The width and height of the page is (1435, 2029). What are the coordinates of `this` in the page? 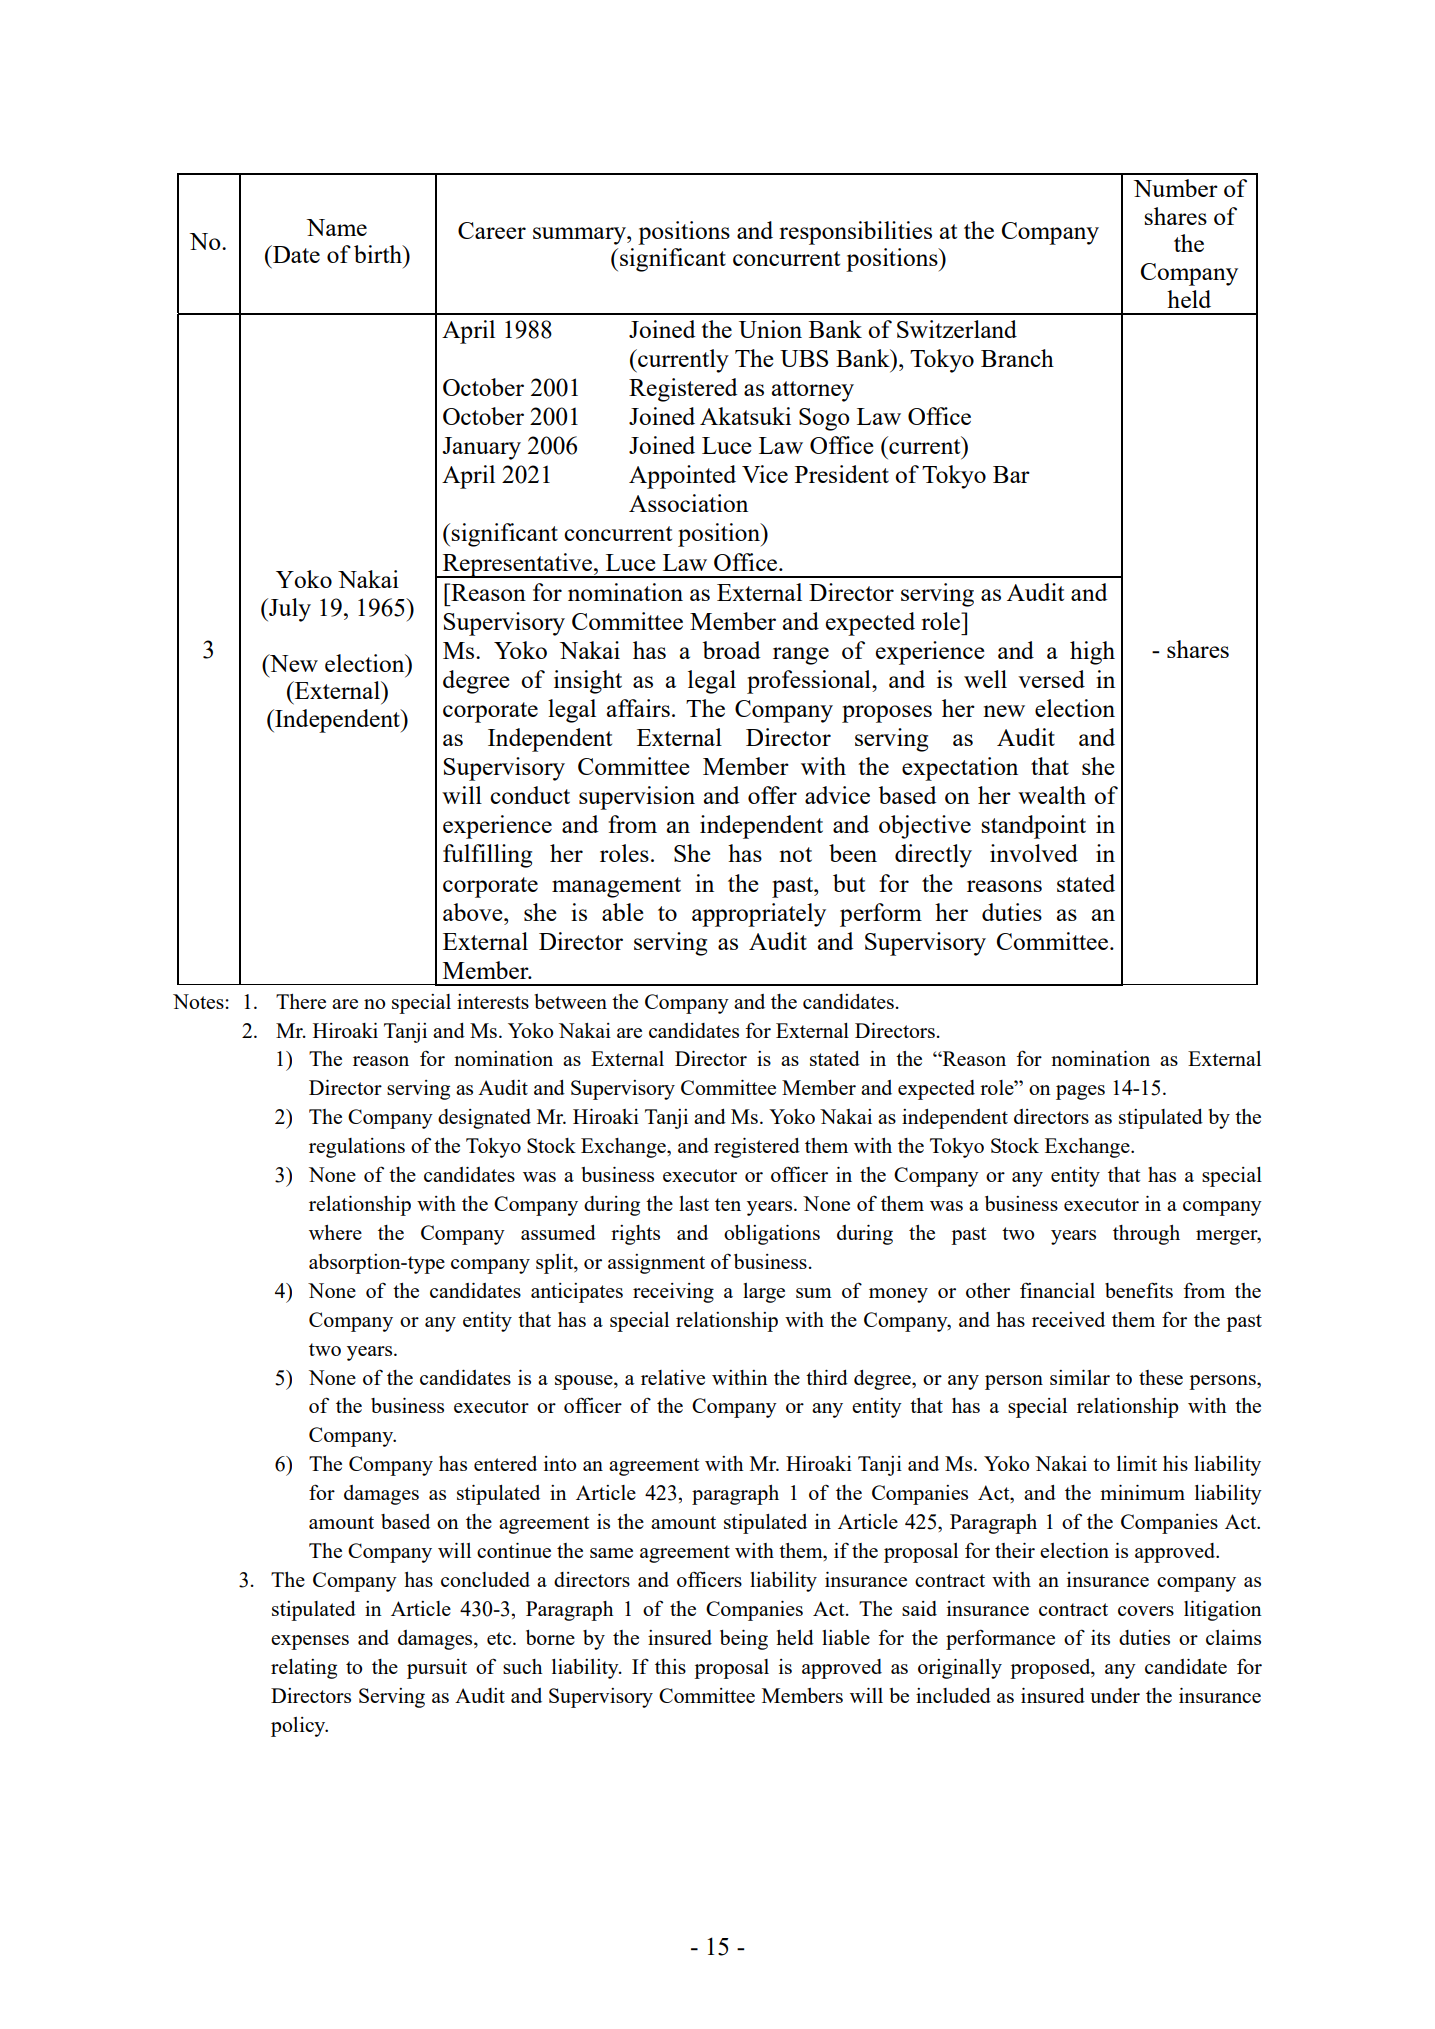 It's located at (670, 1666).
